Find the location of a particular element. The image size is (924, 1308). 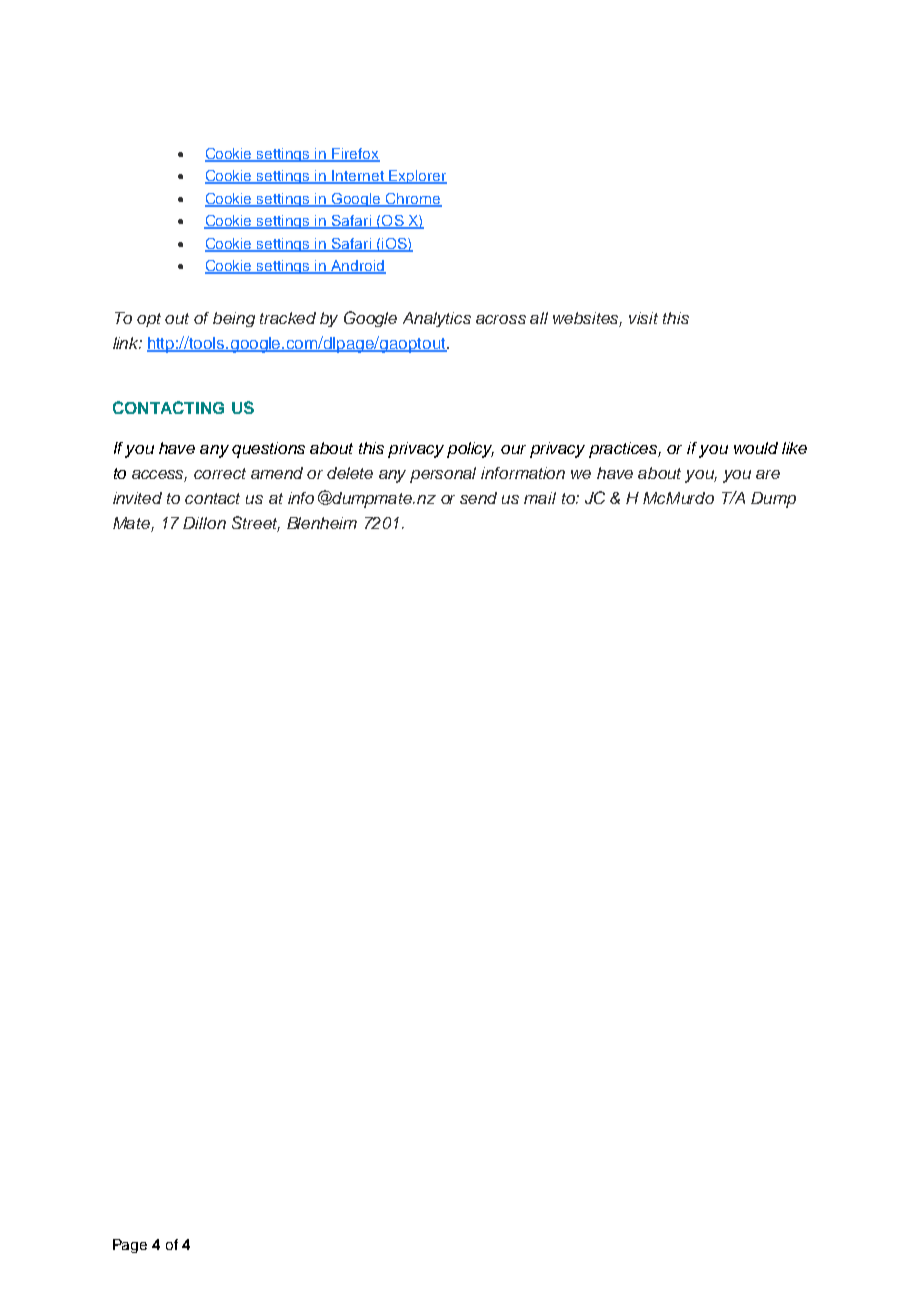

send is located at coordinates (478, 498).
